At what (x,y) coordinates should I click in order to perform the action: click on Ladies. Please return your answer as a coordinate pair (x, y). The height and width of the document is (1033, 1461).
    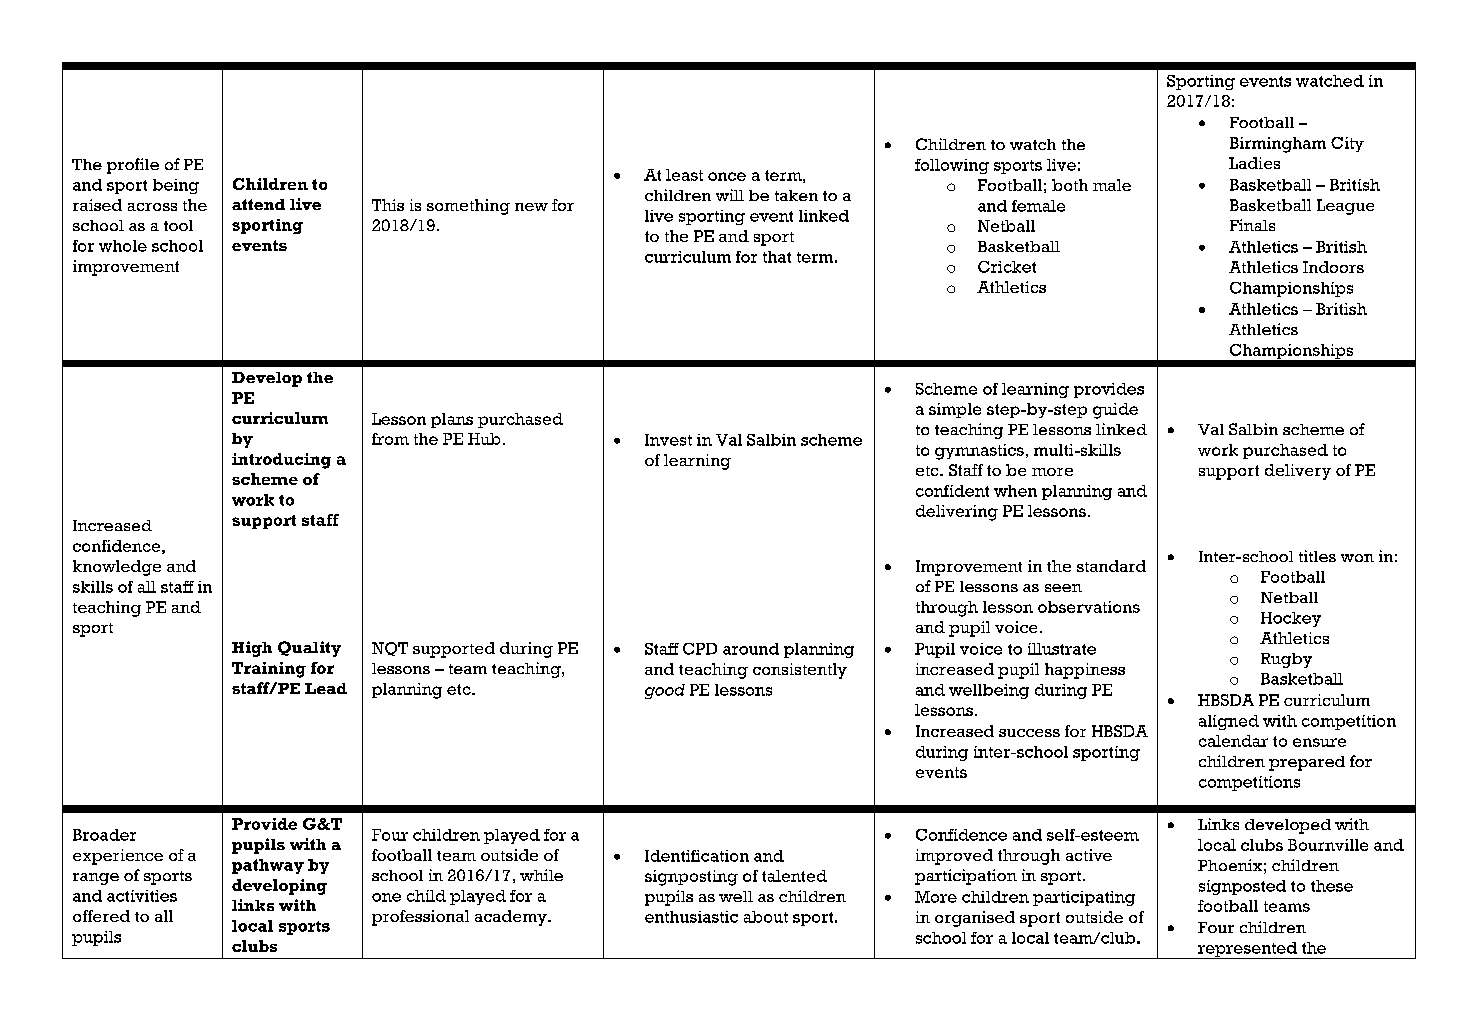
    Looking at the image, I should click on (1254, 163).
